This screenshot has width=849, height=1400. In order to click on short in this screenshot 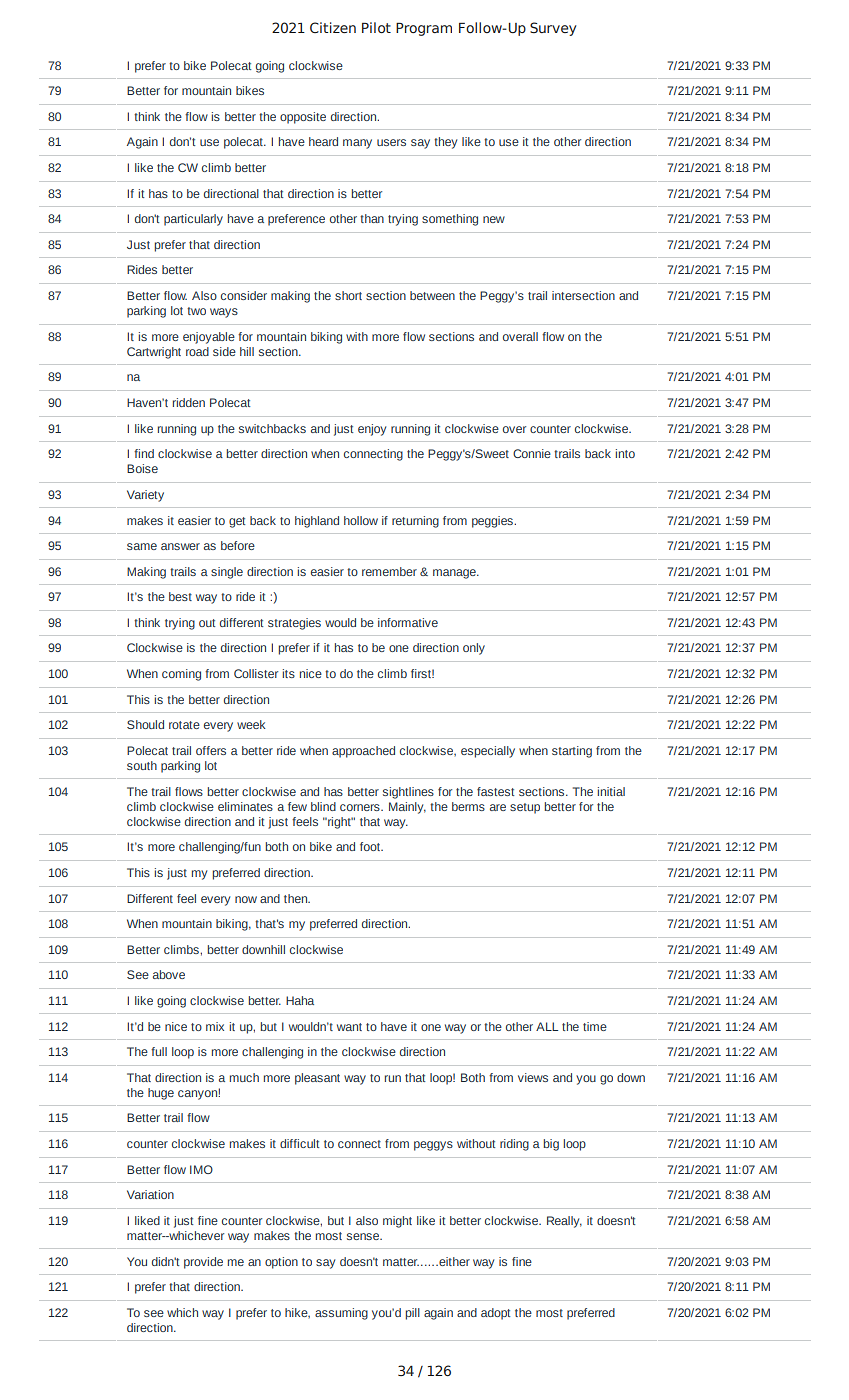, I will do `click(348, 295)`.
